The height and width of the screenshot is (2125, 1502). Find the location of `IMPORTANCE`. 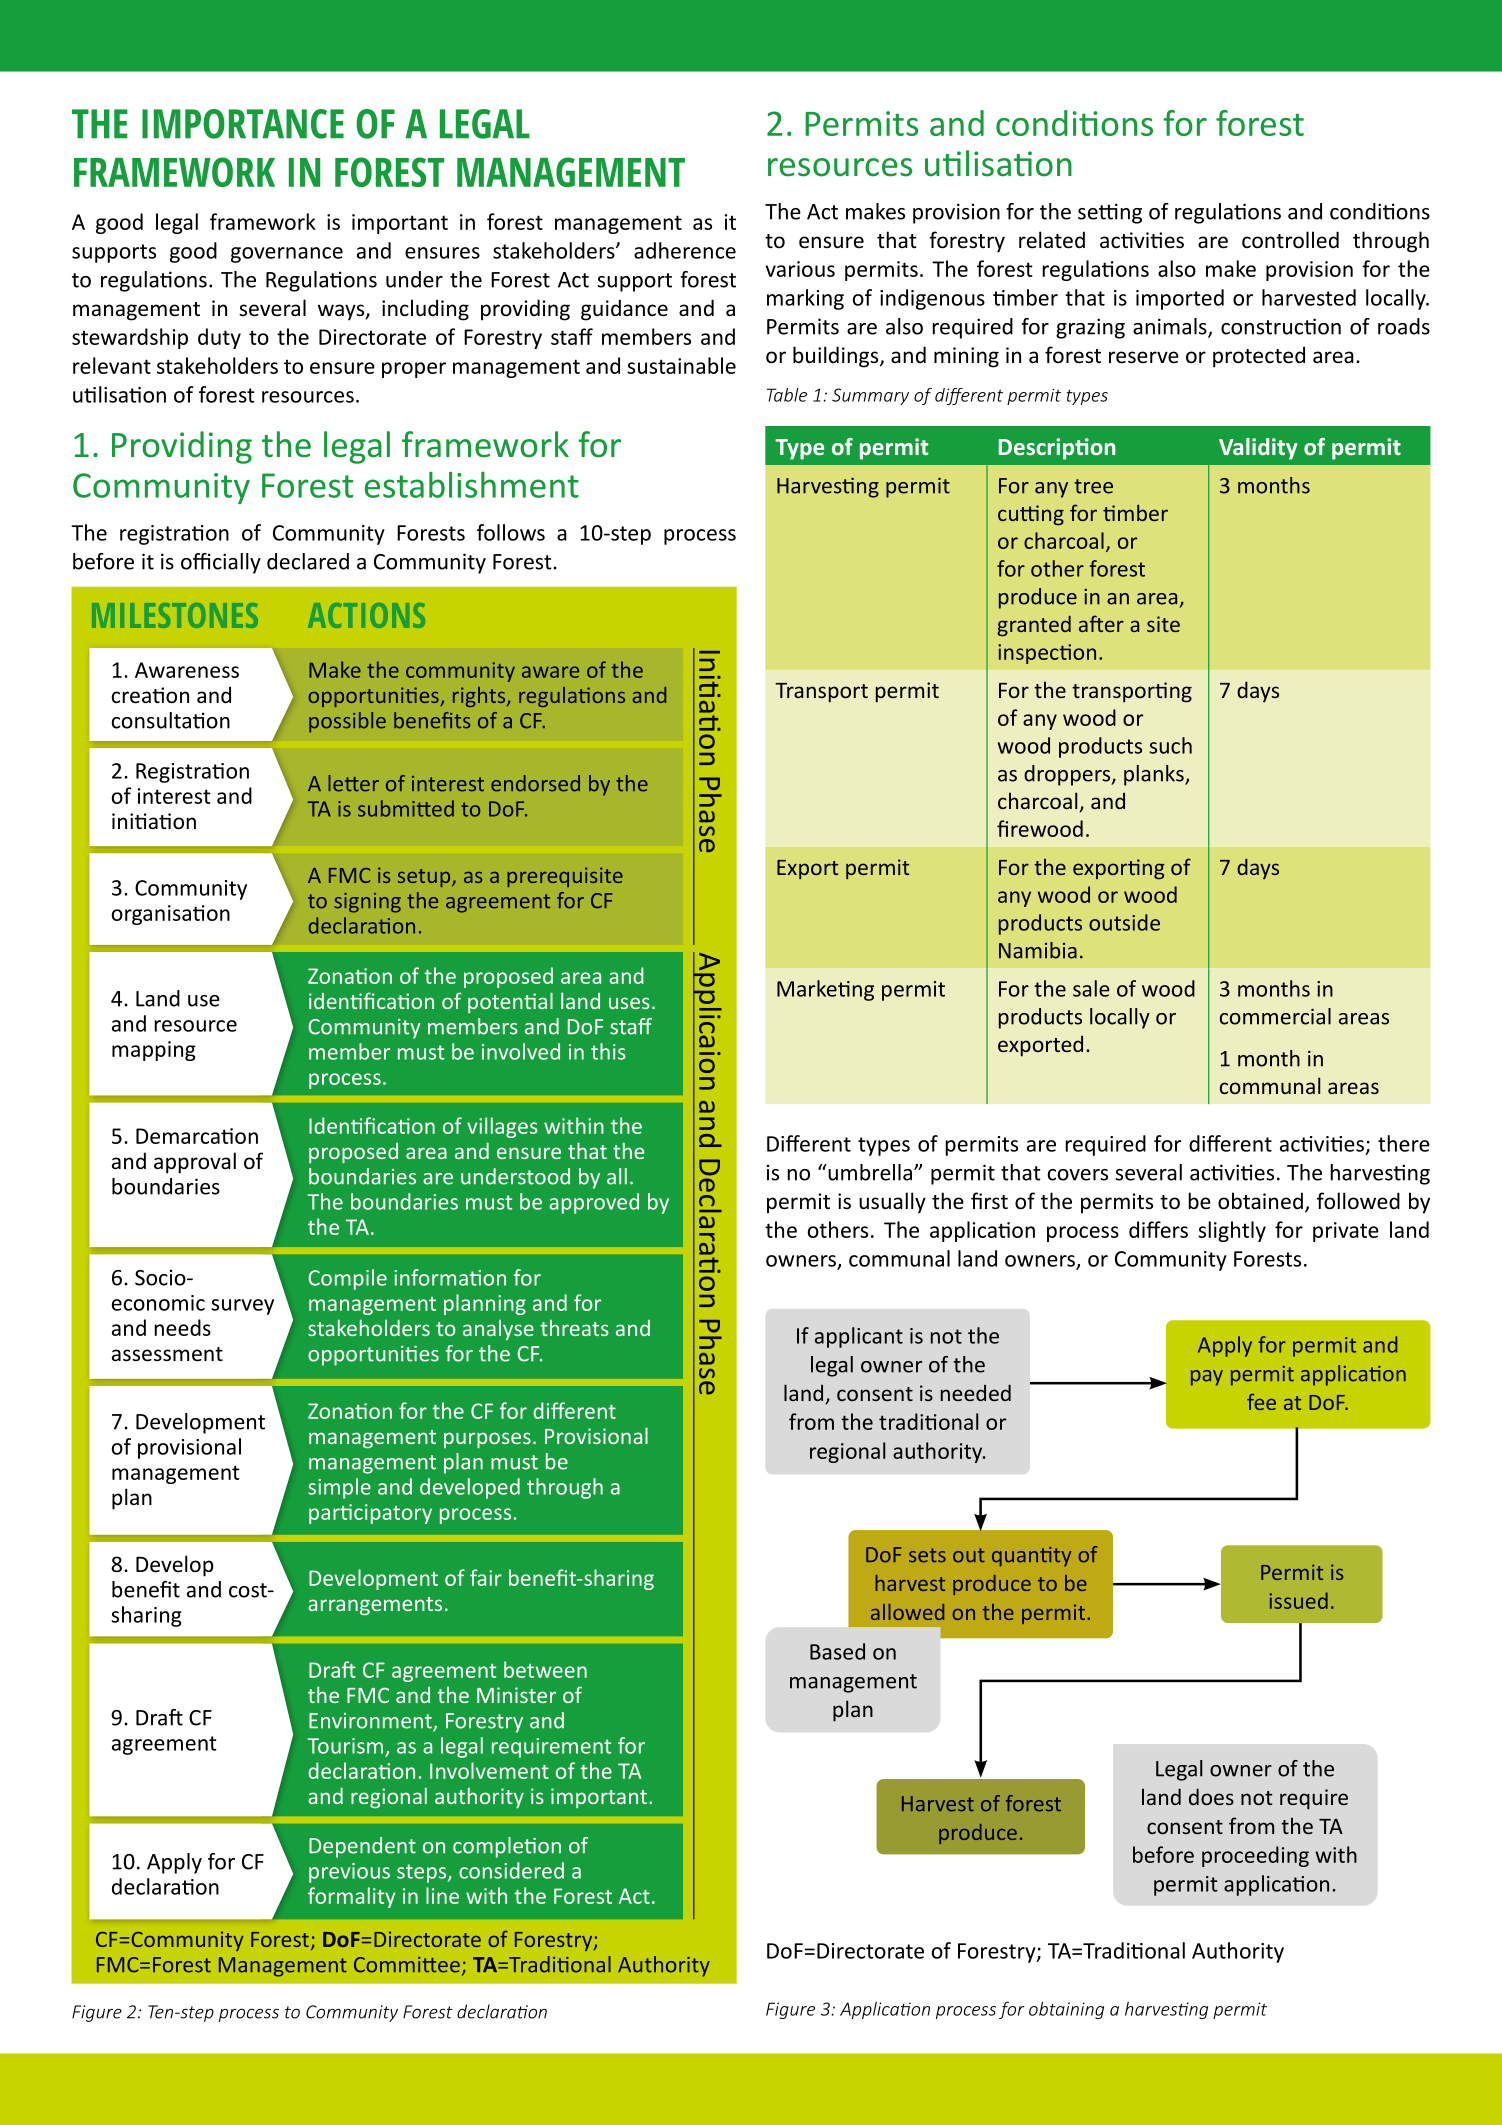

IMPORTANCE is located at coordinates (243, 124).
